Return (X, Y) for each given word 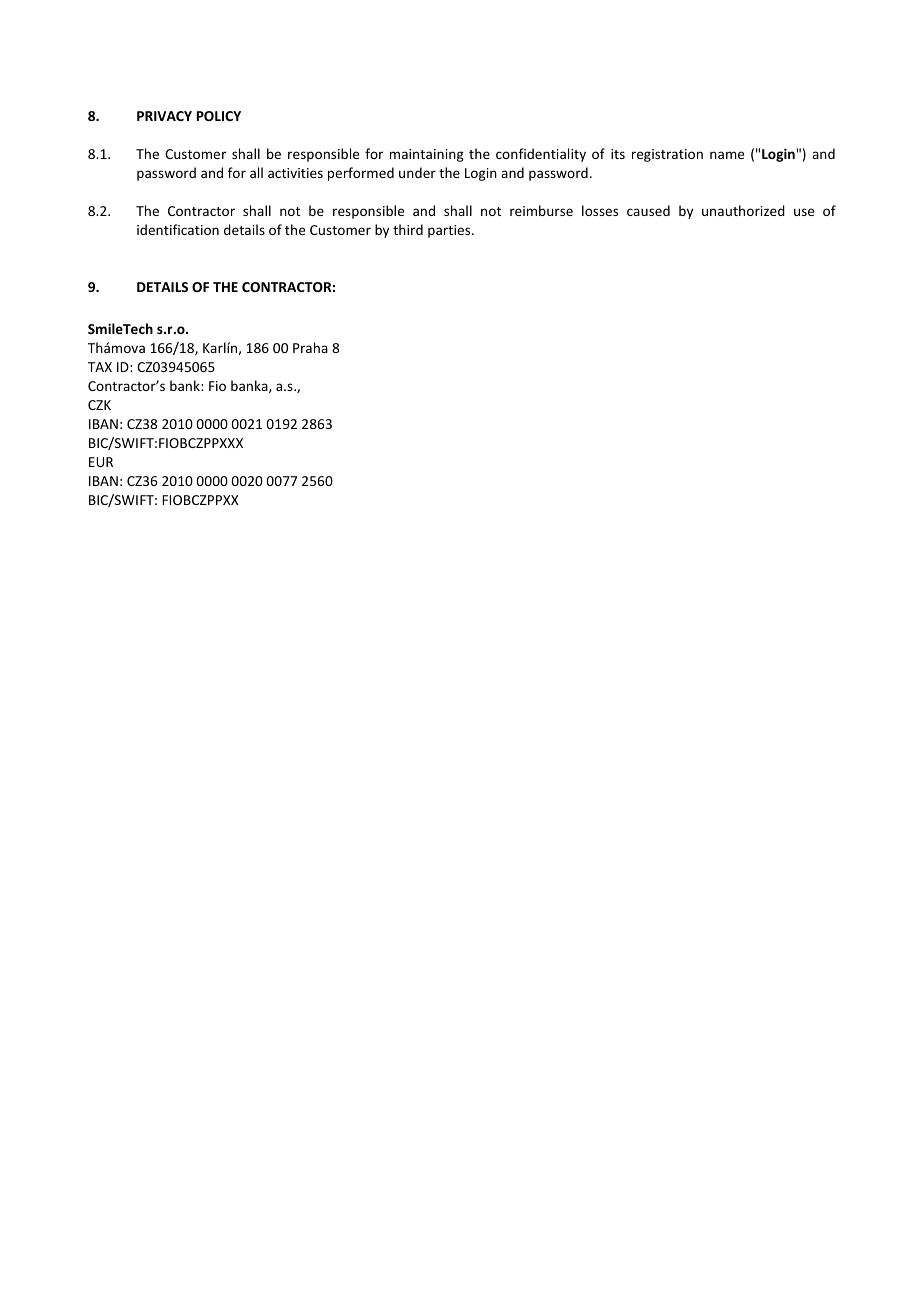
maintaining (427, 155)
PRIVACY (164, 116)
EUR (101, 462)
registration (667, 155)
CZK (99, 405)
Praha (310, 347)
